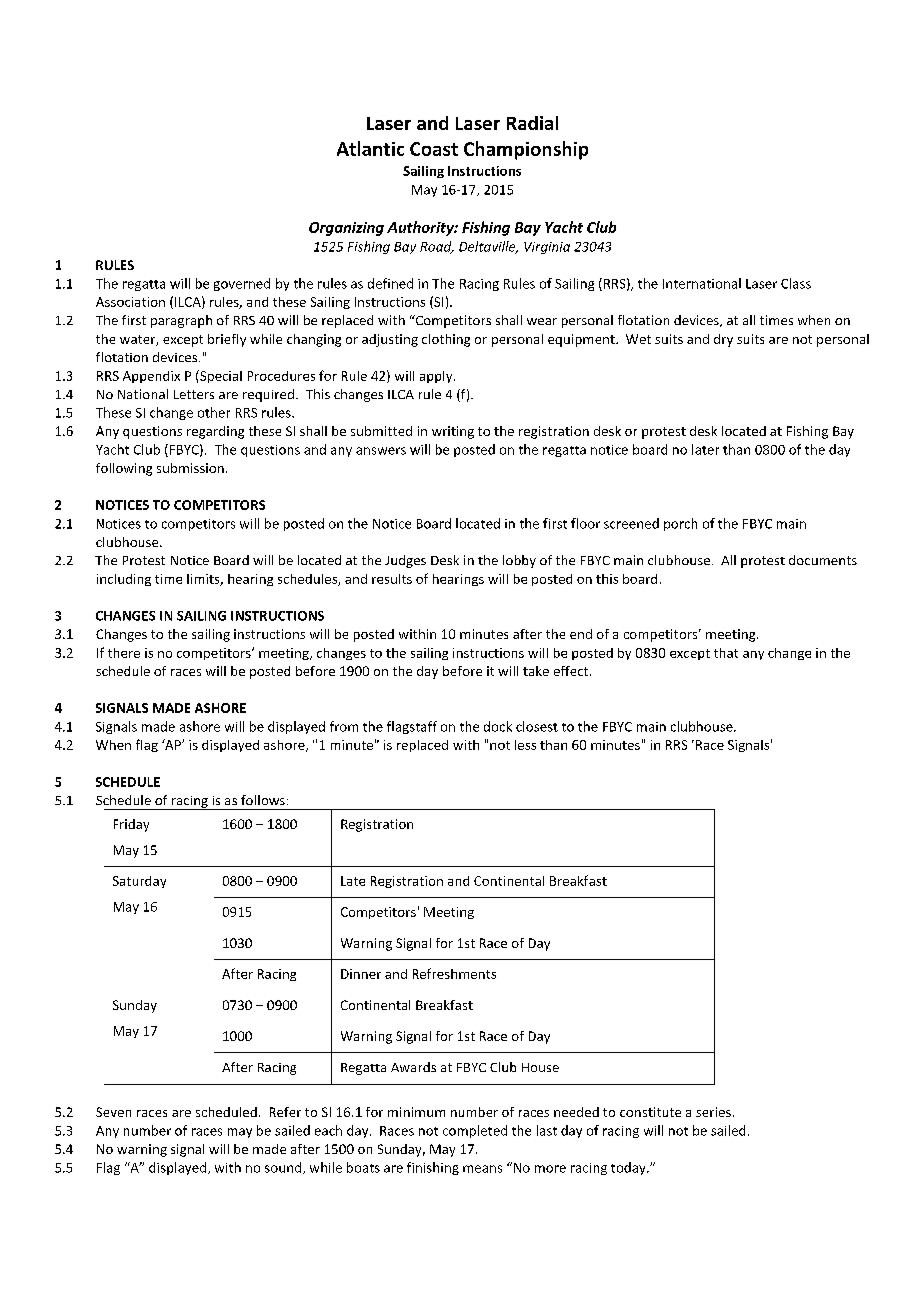 This screenshot has width=924, height=1308. I want to click on Class, so click(796, 283).
